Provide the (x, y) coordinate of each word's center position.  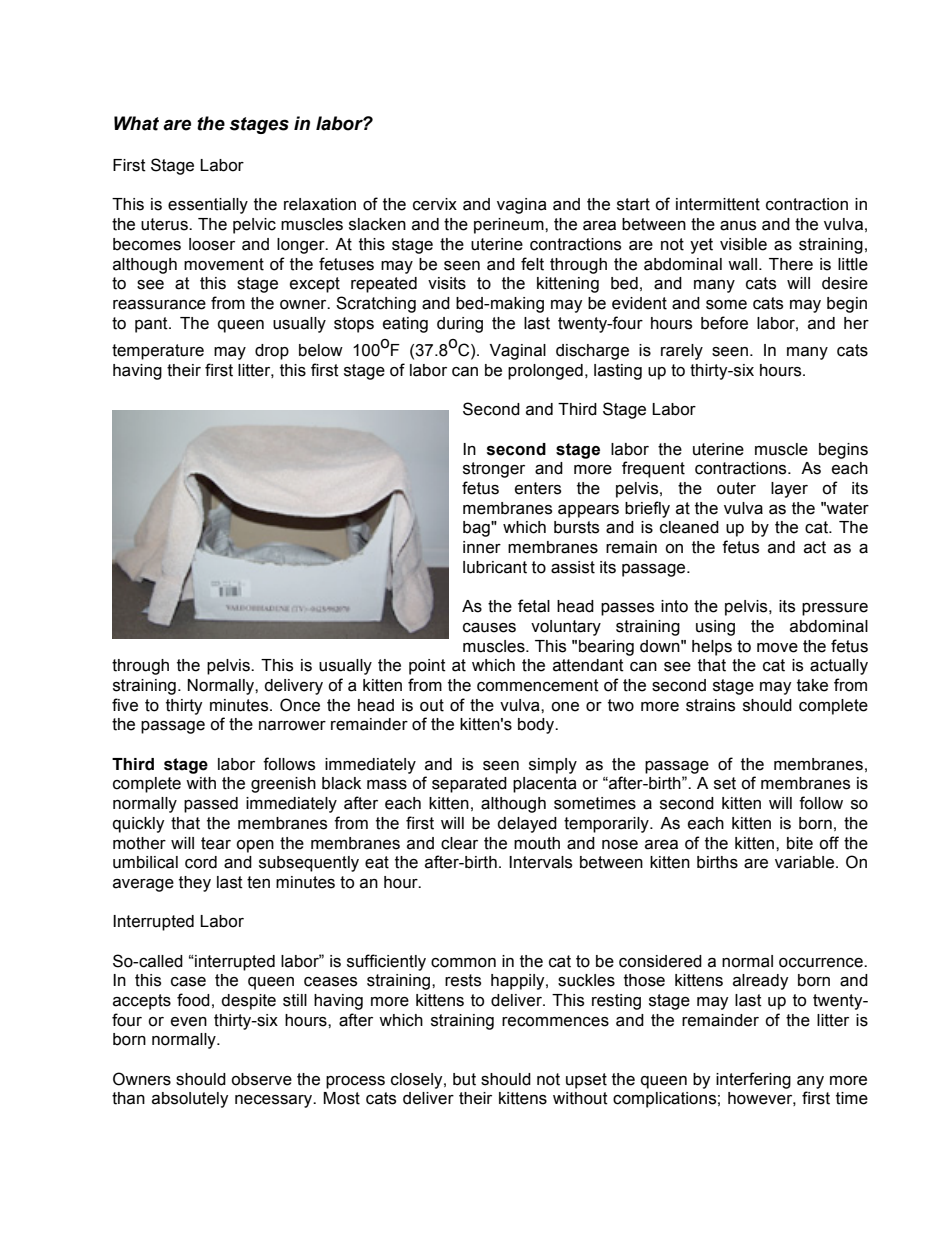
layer (789, 490)
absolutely (190, 1100)
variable (804, 862)
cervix (435, 204)
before (724, 323)
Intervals (540, 862)
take (812, 685)
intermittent (718, 204)
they (195, 884)
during (460, 325)
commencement (538, 685)
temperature (158, 352)
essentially (208, 206)
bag (477, 529)
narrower (292, 726)
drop (272, 352)
